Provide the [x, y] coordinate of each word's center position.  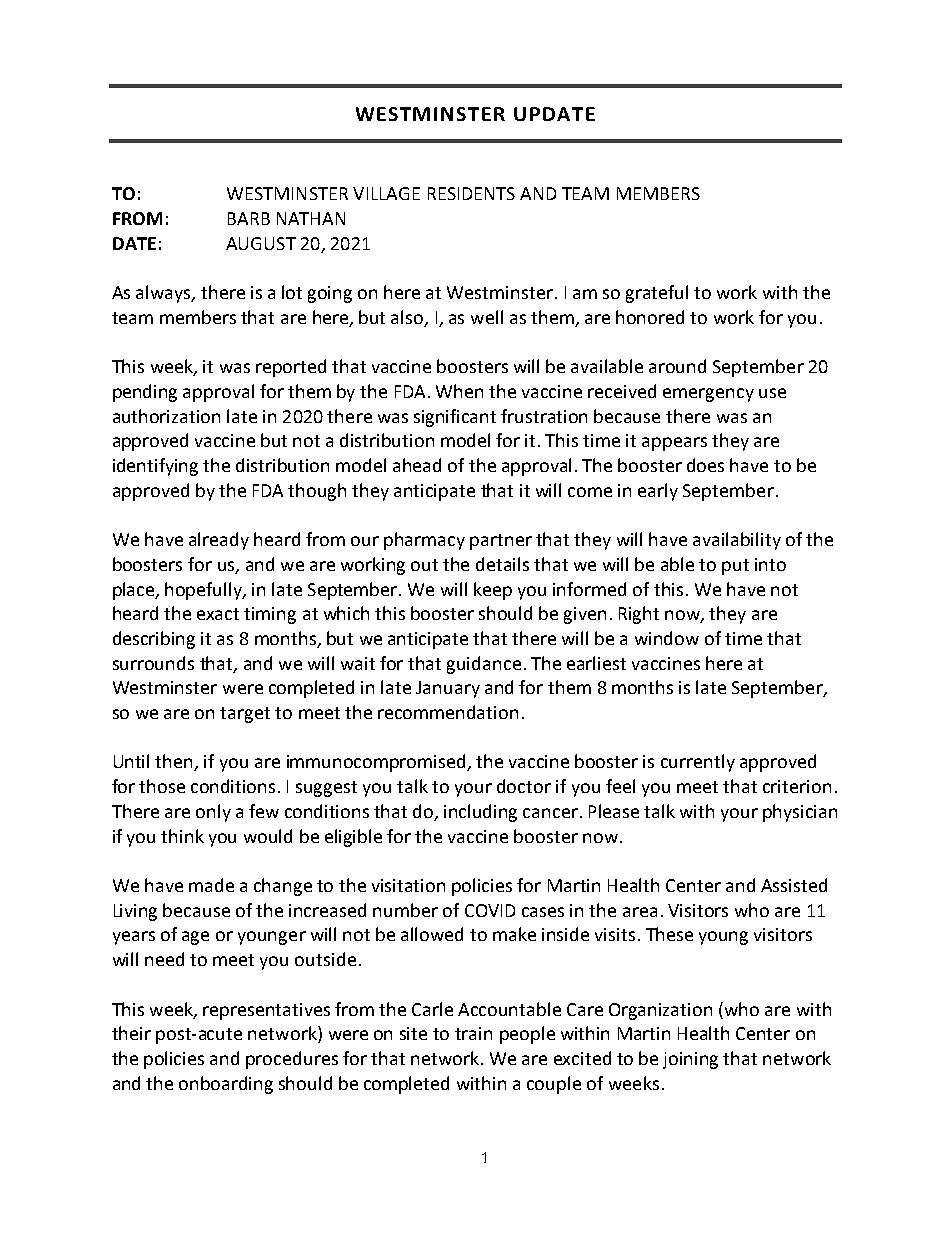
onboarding [226, 1085]
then [175, 762]
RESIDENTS [471, 193]
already [219, 541]
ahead [417, 465]
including [480, 813]
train [473, 1033]
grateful [657, 294]
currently [698, 763]
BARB [249, 218]
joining [690, 1060]
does [705, 465]
